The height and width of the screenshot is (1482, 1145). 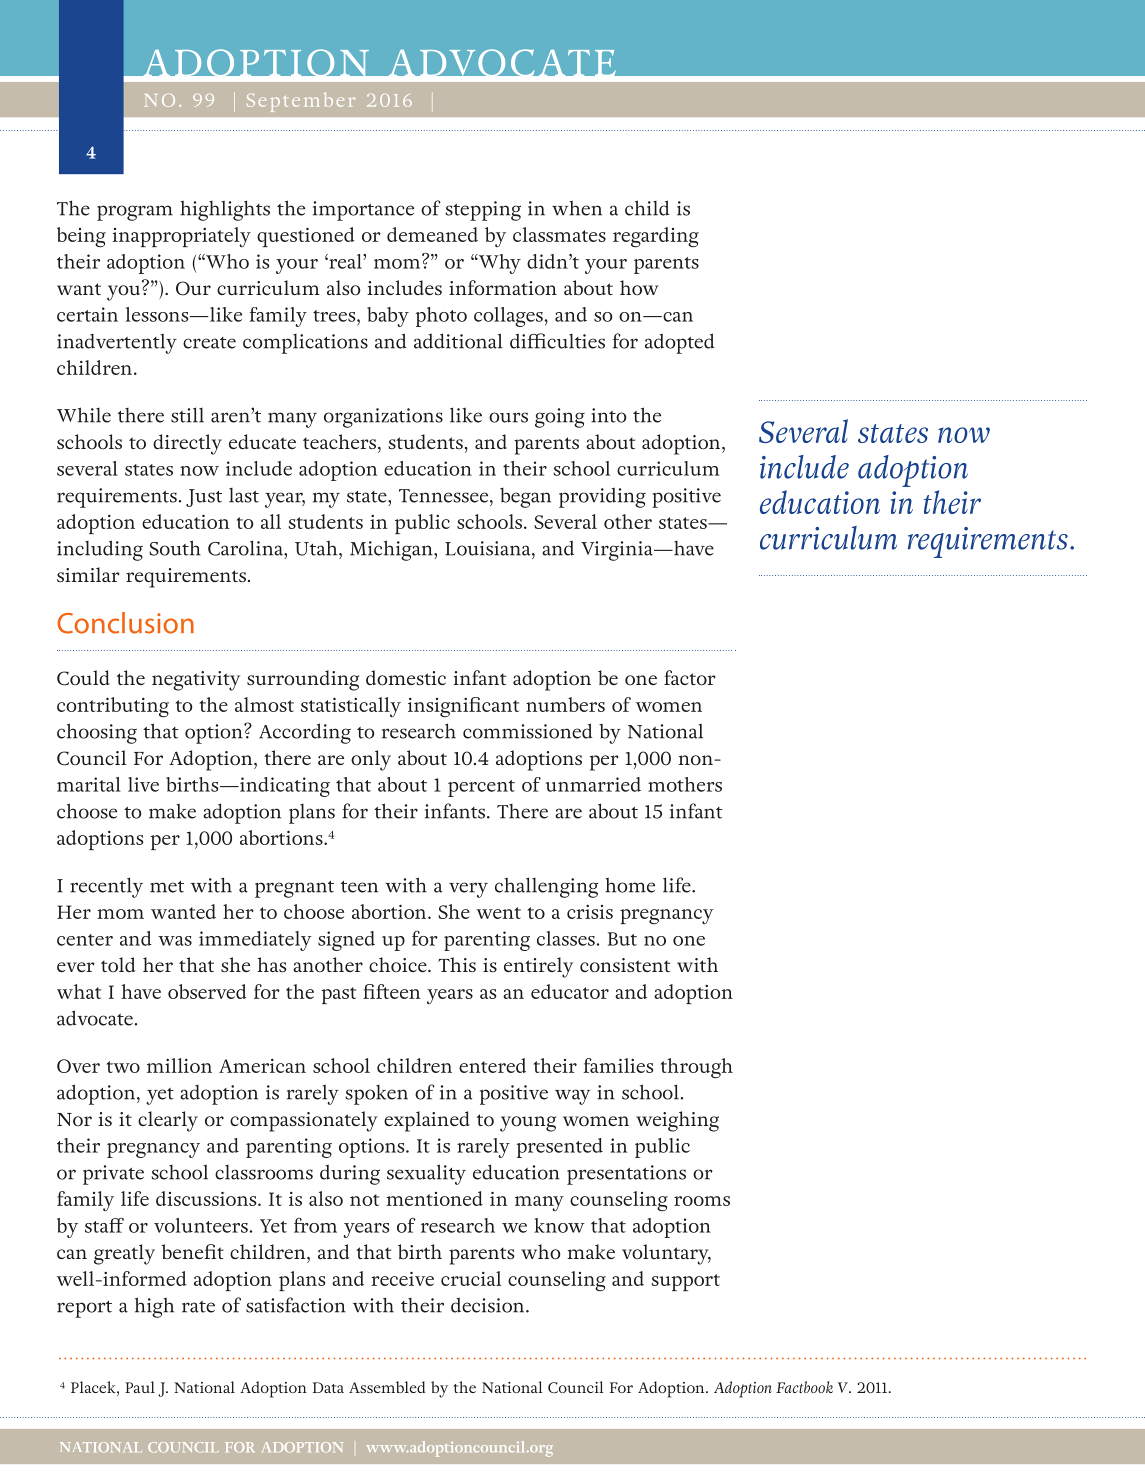 I want to click on Conclusion, so click(x=125, y=623).
